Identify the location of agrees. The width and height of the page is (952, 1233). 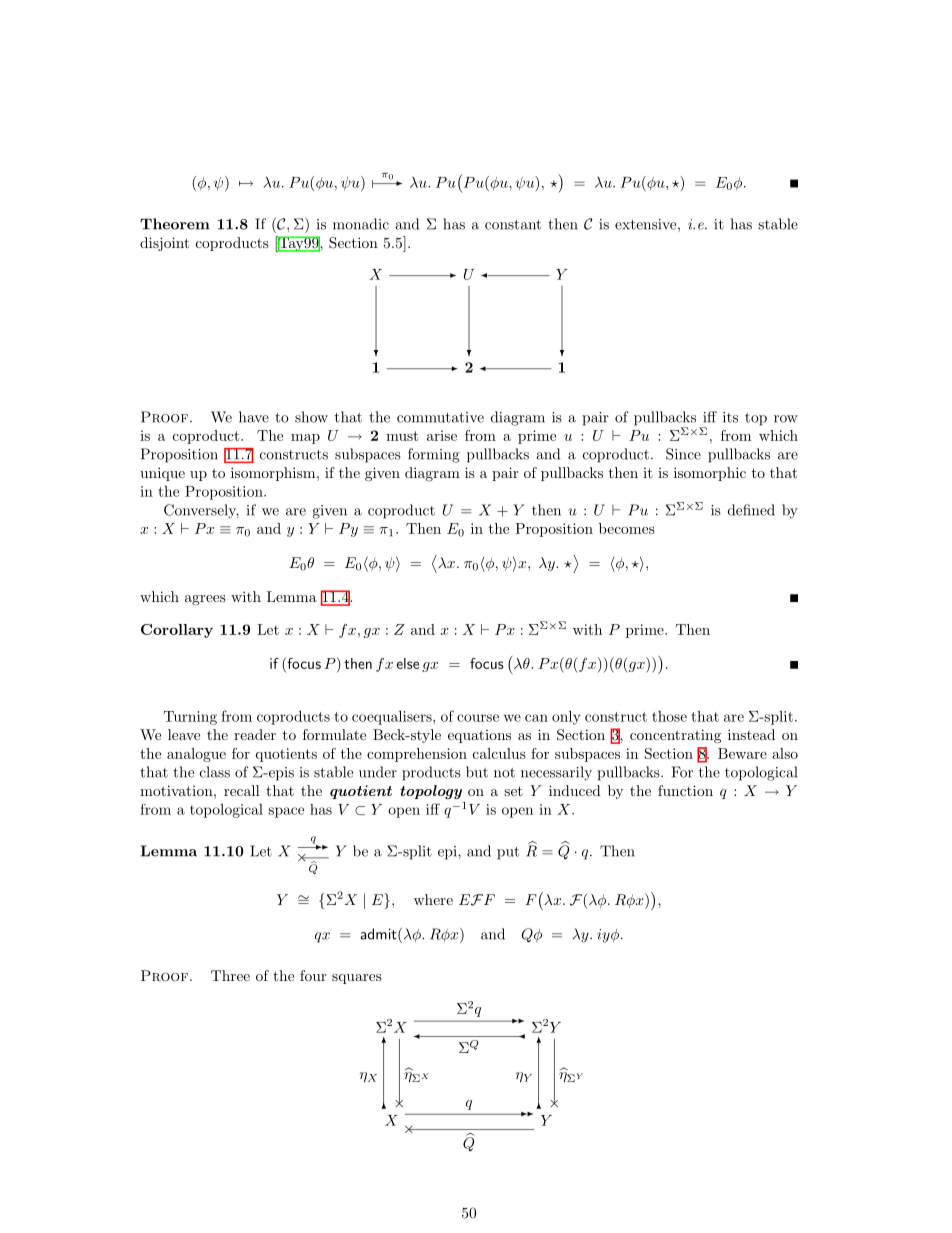
(205, 600).
